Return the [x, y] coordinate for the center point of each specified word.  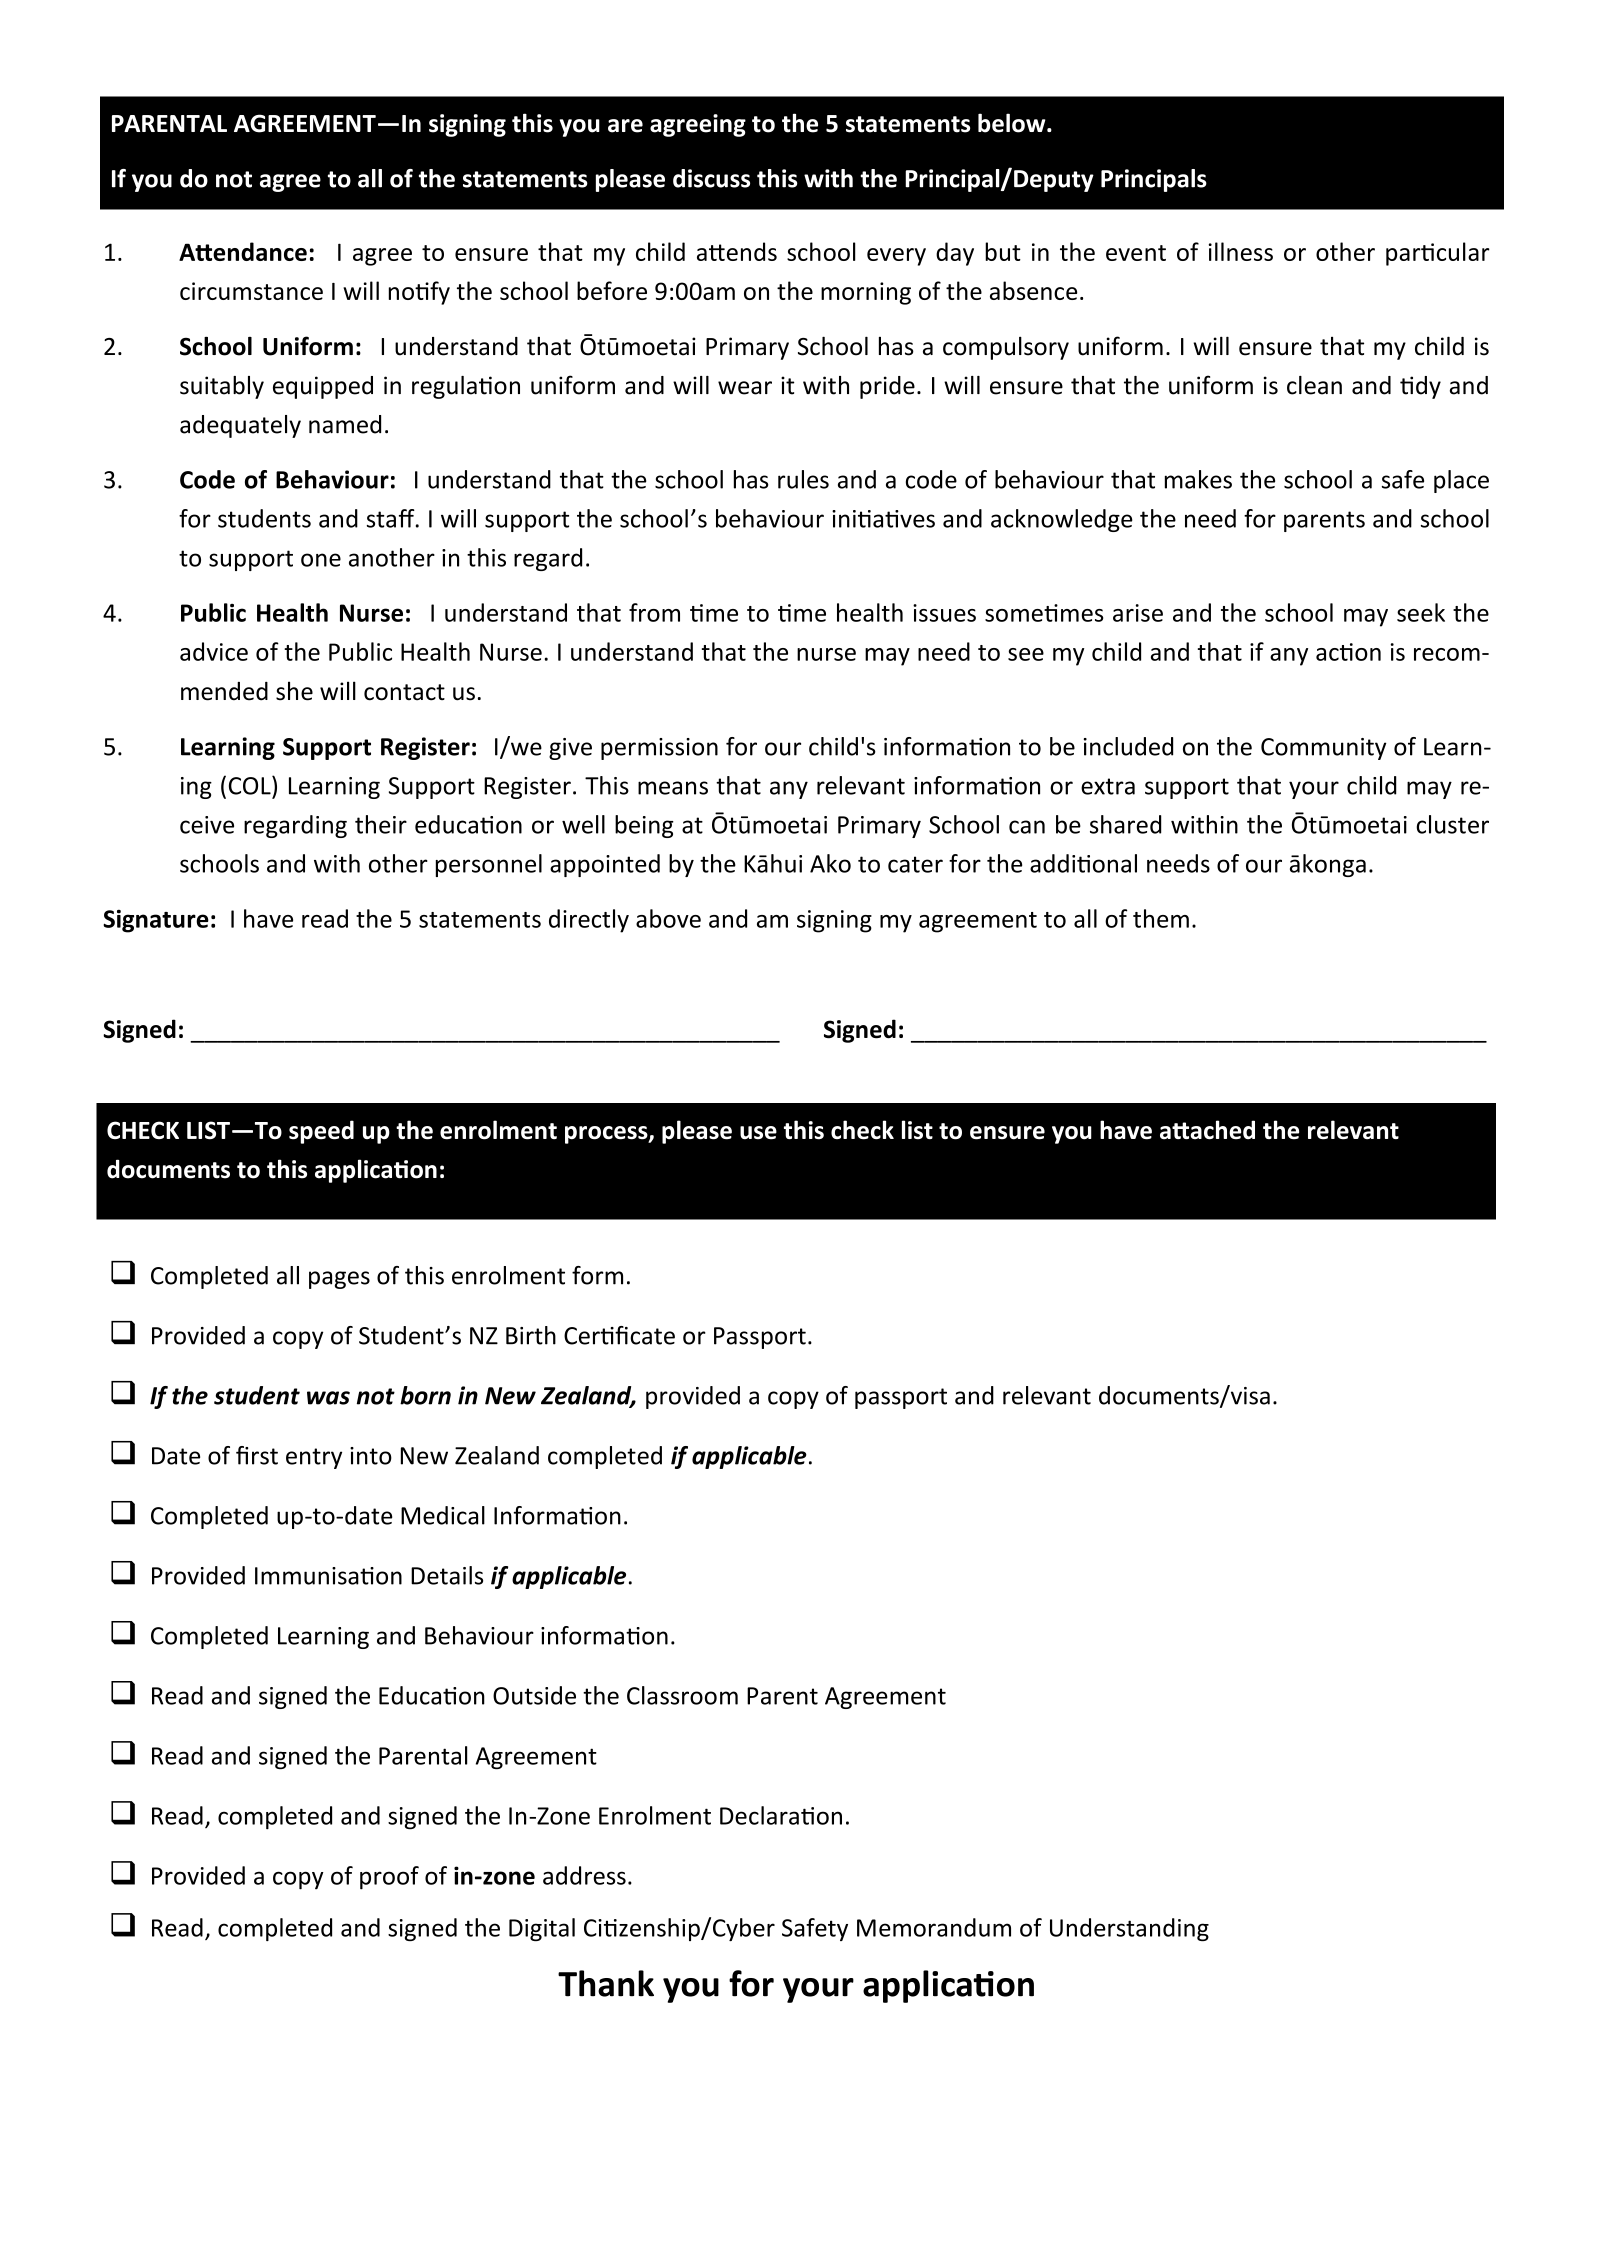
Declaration [781, 1815]
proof [389, 1878]
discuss [711, 178]
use [758, 1133]
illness [1241, 251]
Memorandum [934, 1927]
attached [1207, 1130]
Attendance [243, 251]
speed [321, 1132]
